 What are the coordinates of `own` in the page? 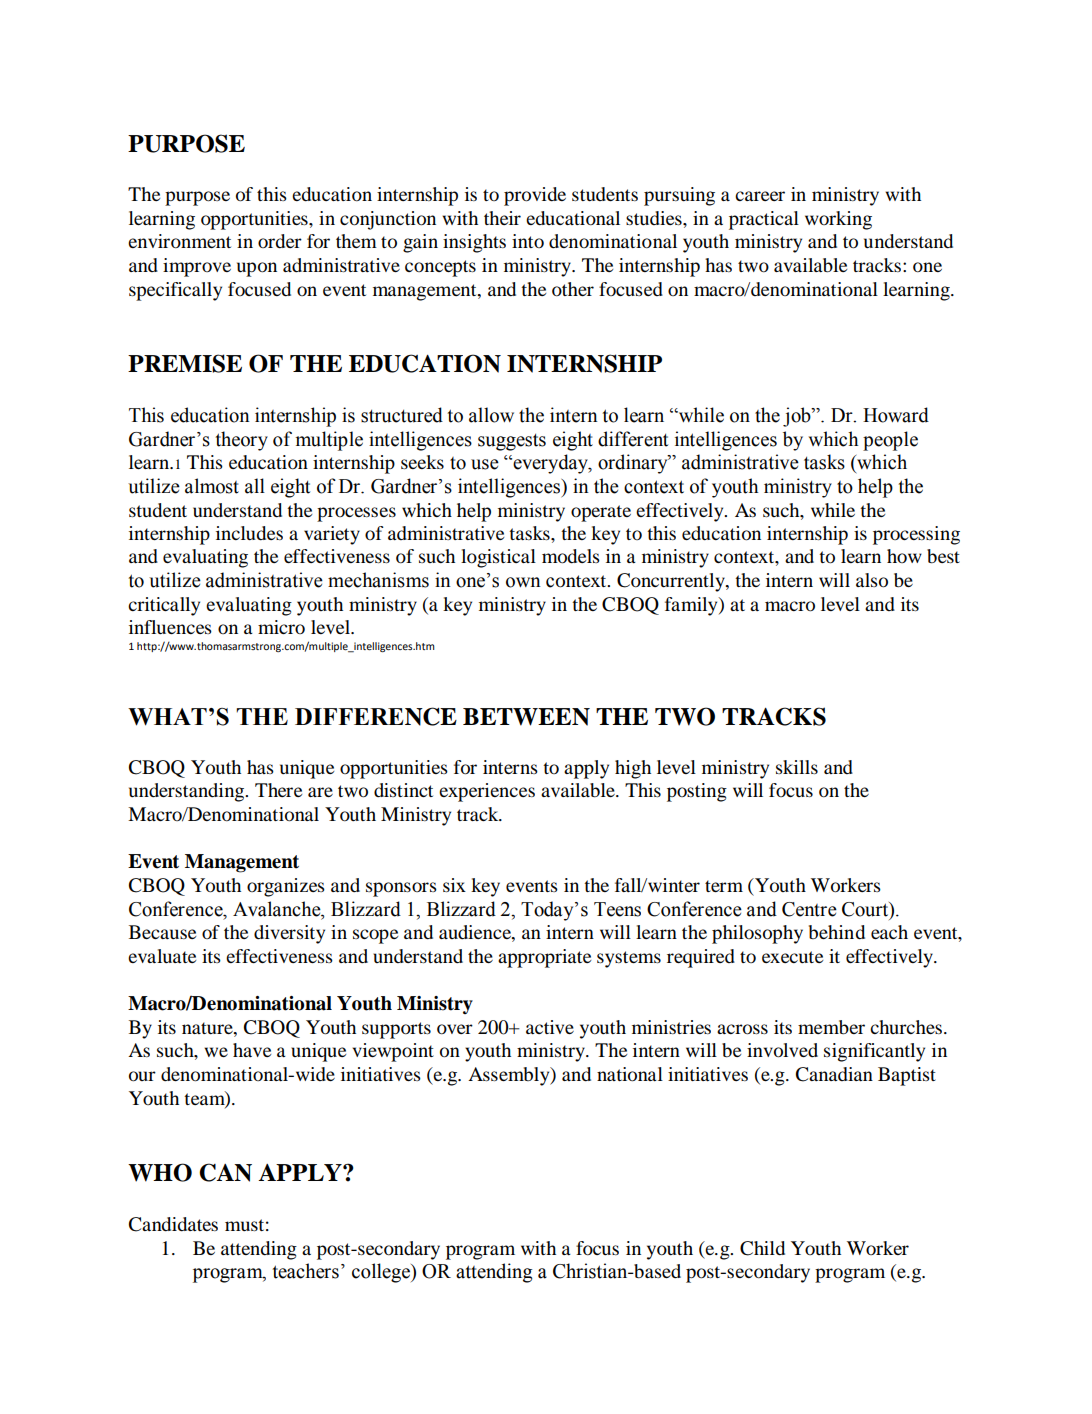 It's located at (523, 582).
